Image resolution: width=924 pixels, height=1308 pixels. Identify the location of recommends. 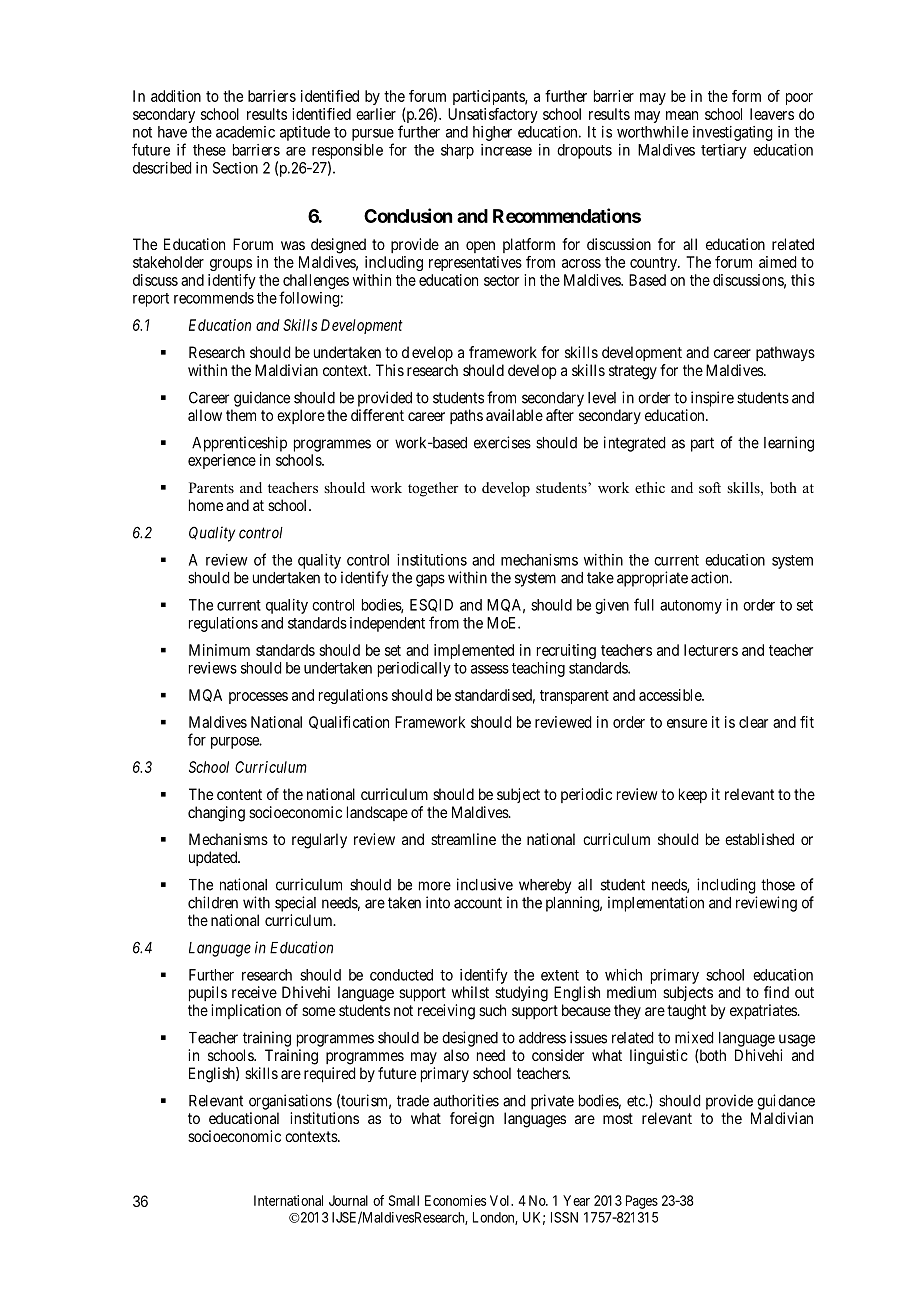
(214, 298).
